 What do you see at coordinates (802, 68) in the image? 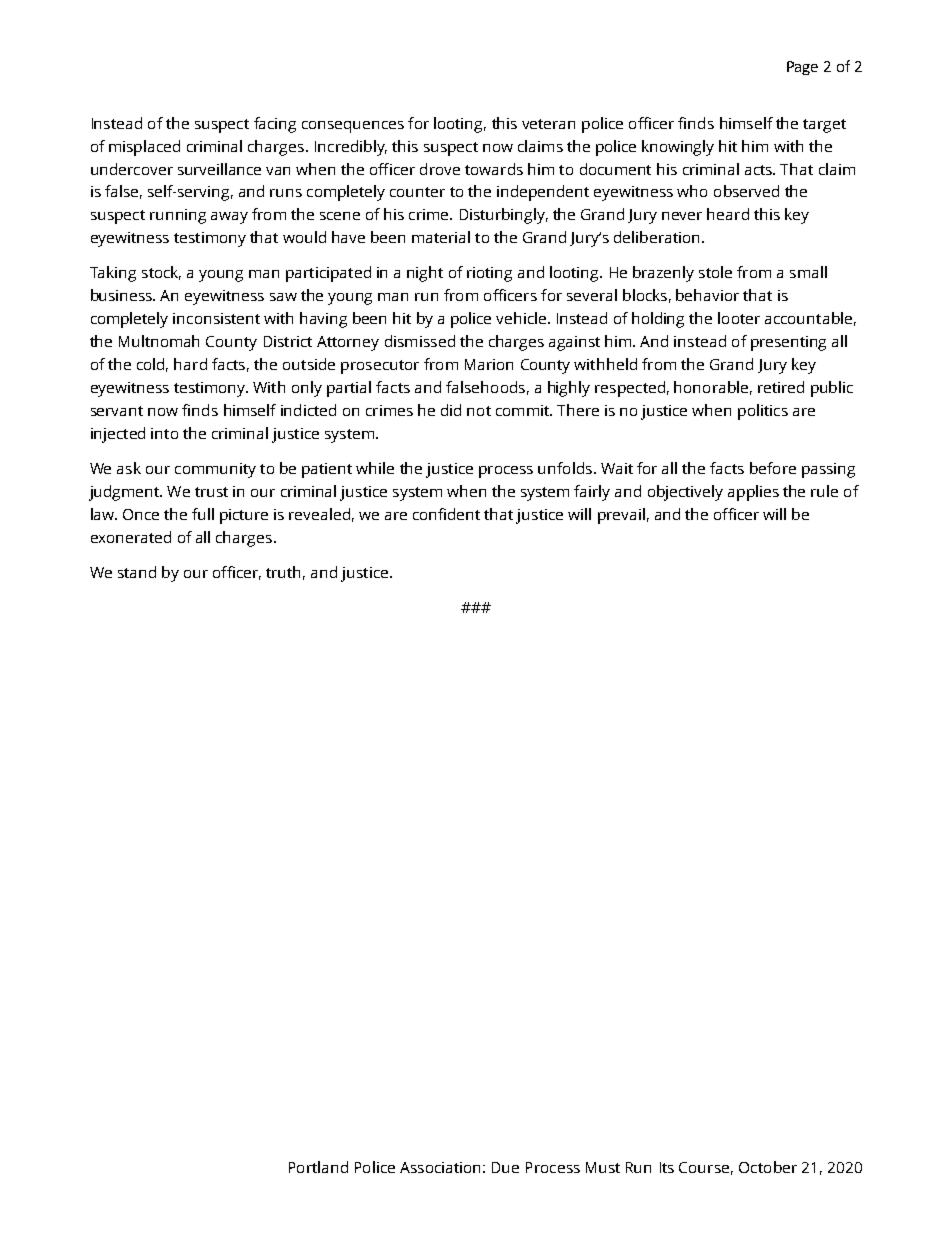
I see `Page` at bounding box center [802, 68].
